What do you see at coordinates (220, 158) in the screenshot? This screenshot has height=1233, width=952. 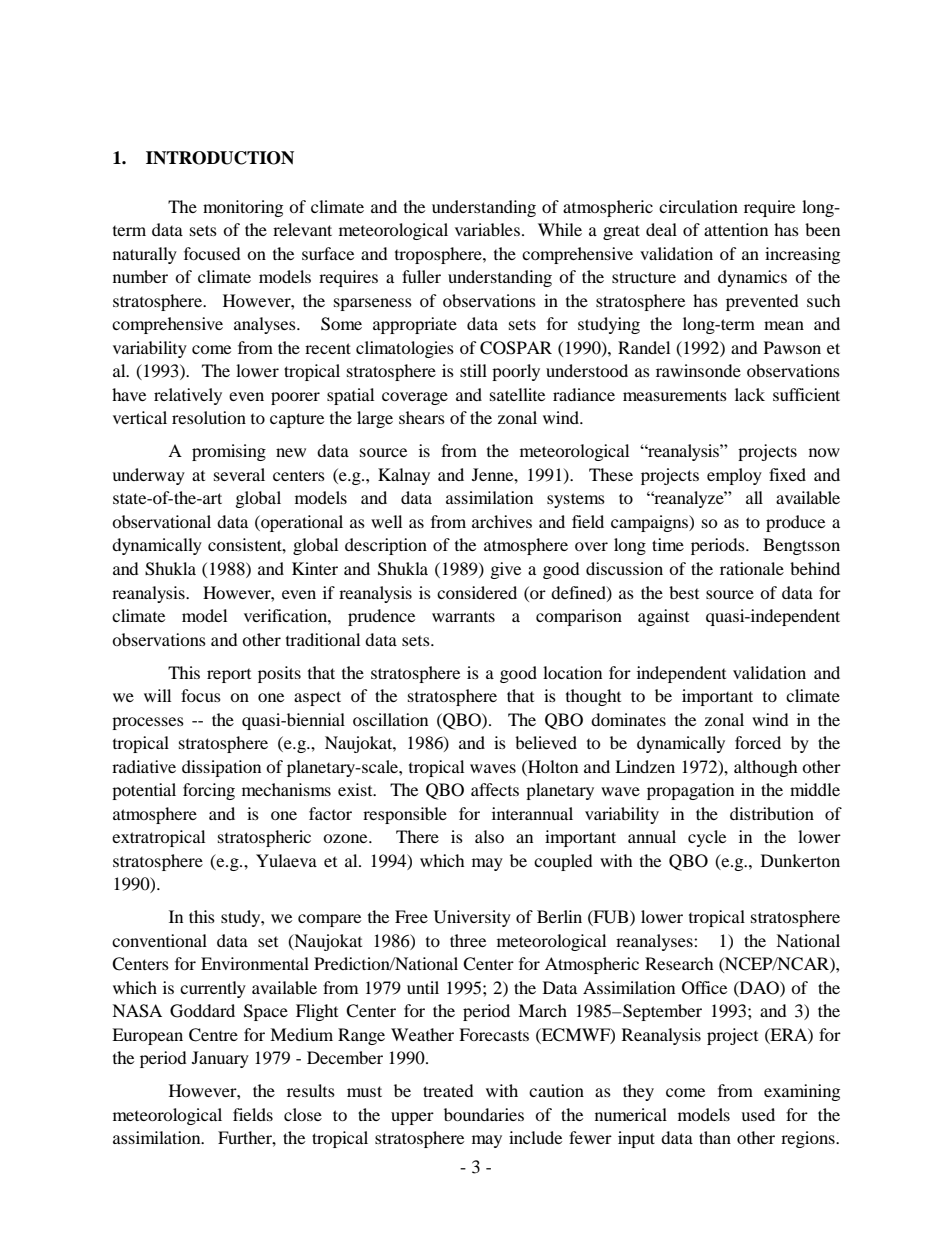 I see `INTRODUCTION` at bounding box center [220, 158].
